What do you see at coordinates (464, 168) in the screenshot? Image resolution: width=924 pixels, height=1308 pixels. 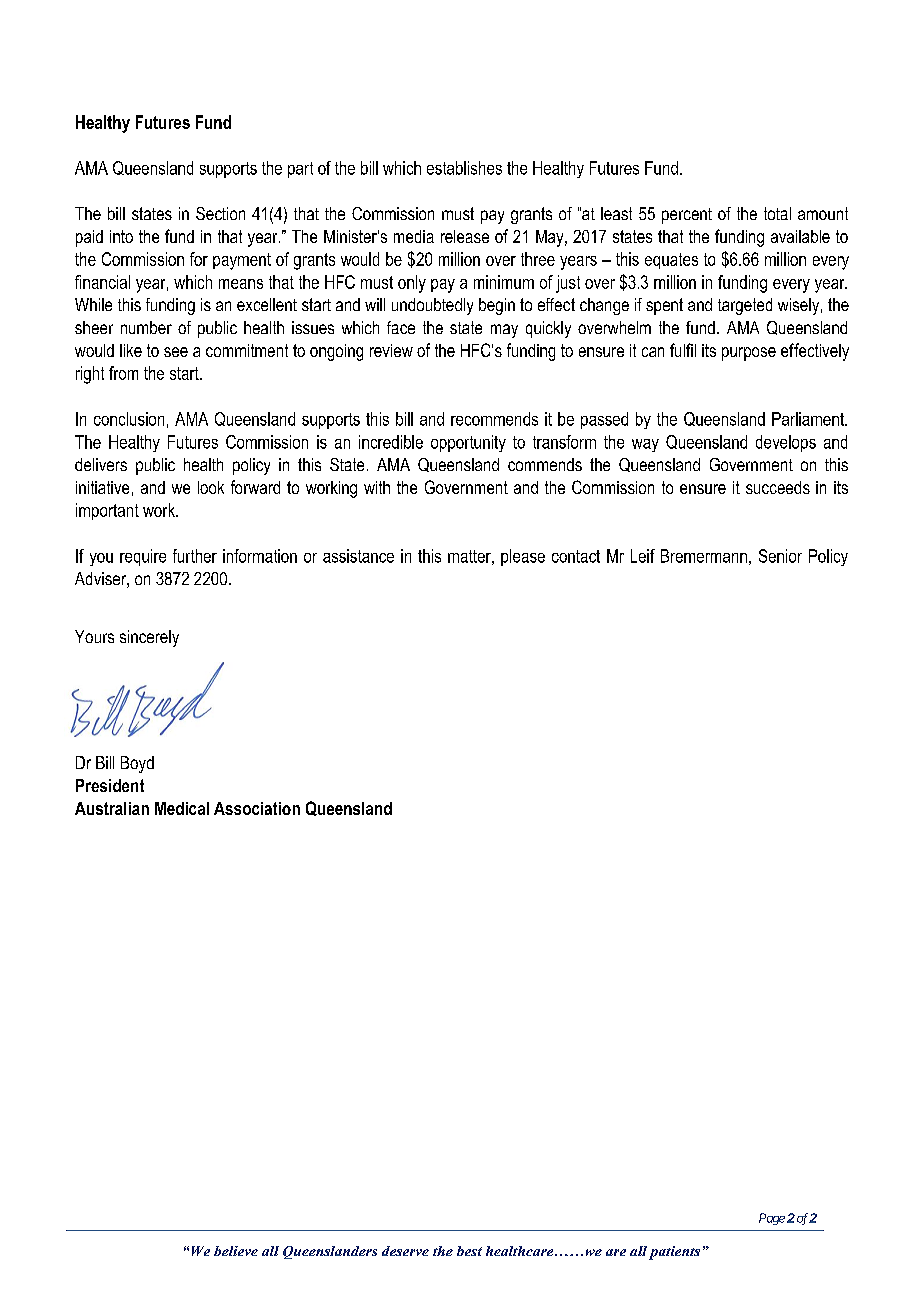 I see `establishes` at bounding box center [464, 168].
